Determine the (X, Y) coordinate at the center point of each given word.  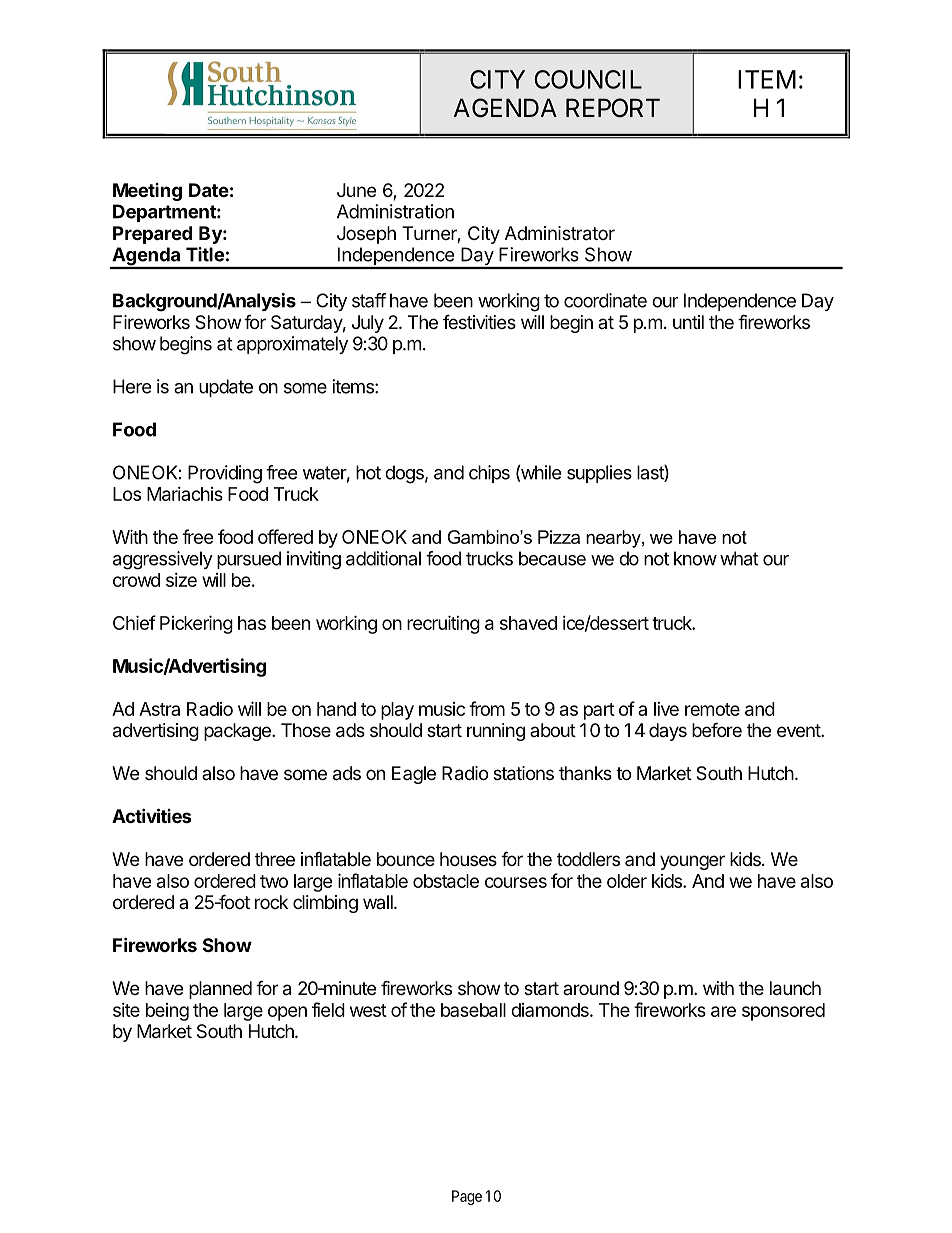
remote (712, 709)
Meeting (147, 192)
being (167, 1012)
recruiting (443, 624)
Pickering (196, 624)
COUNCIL (588, 79)
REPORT (613, 108)
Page (467, 1197)
